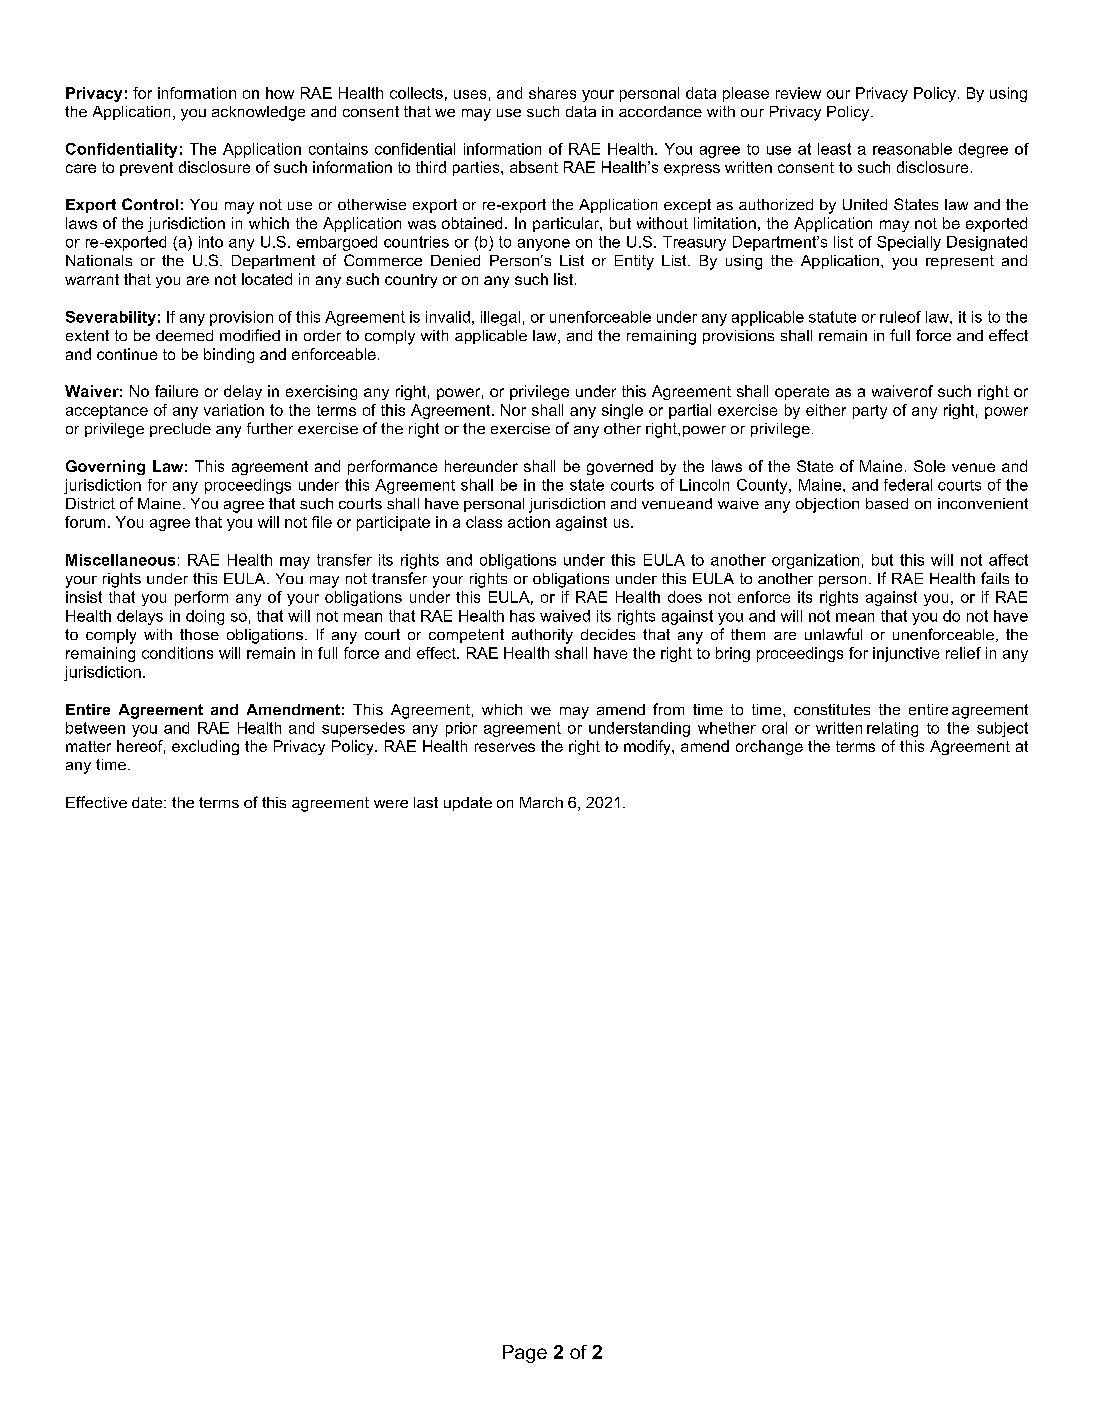 This document has height=1428, width=1104. I want to click on absent, so click(534, 167).
